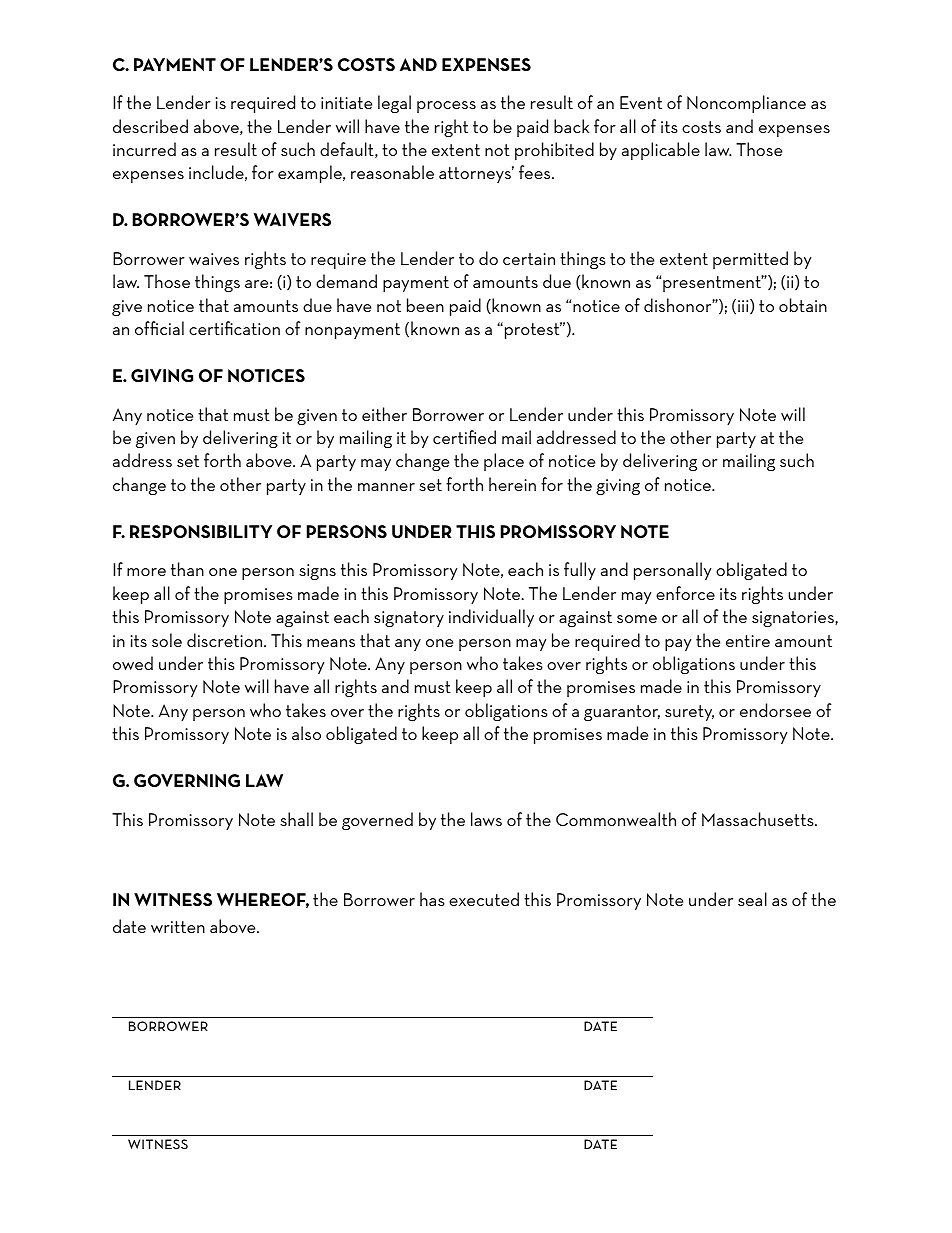 The width and height of the screenshot is (952, 1233). What do you see at coordinates (685, 593) in the screenshot?
I see `enforce` at bounding box center [685, 593].
